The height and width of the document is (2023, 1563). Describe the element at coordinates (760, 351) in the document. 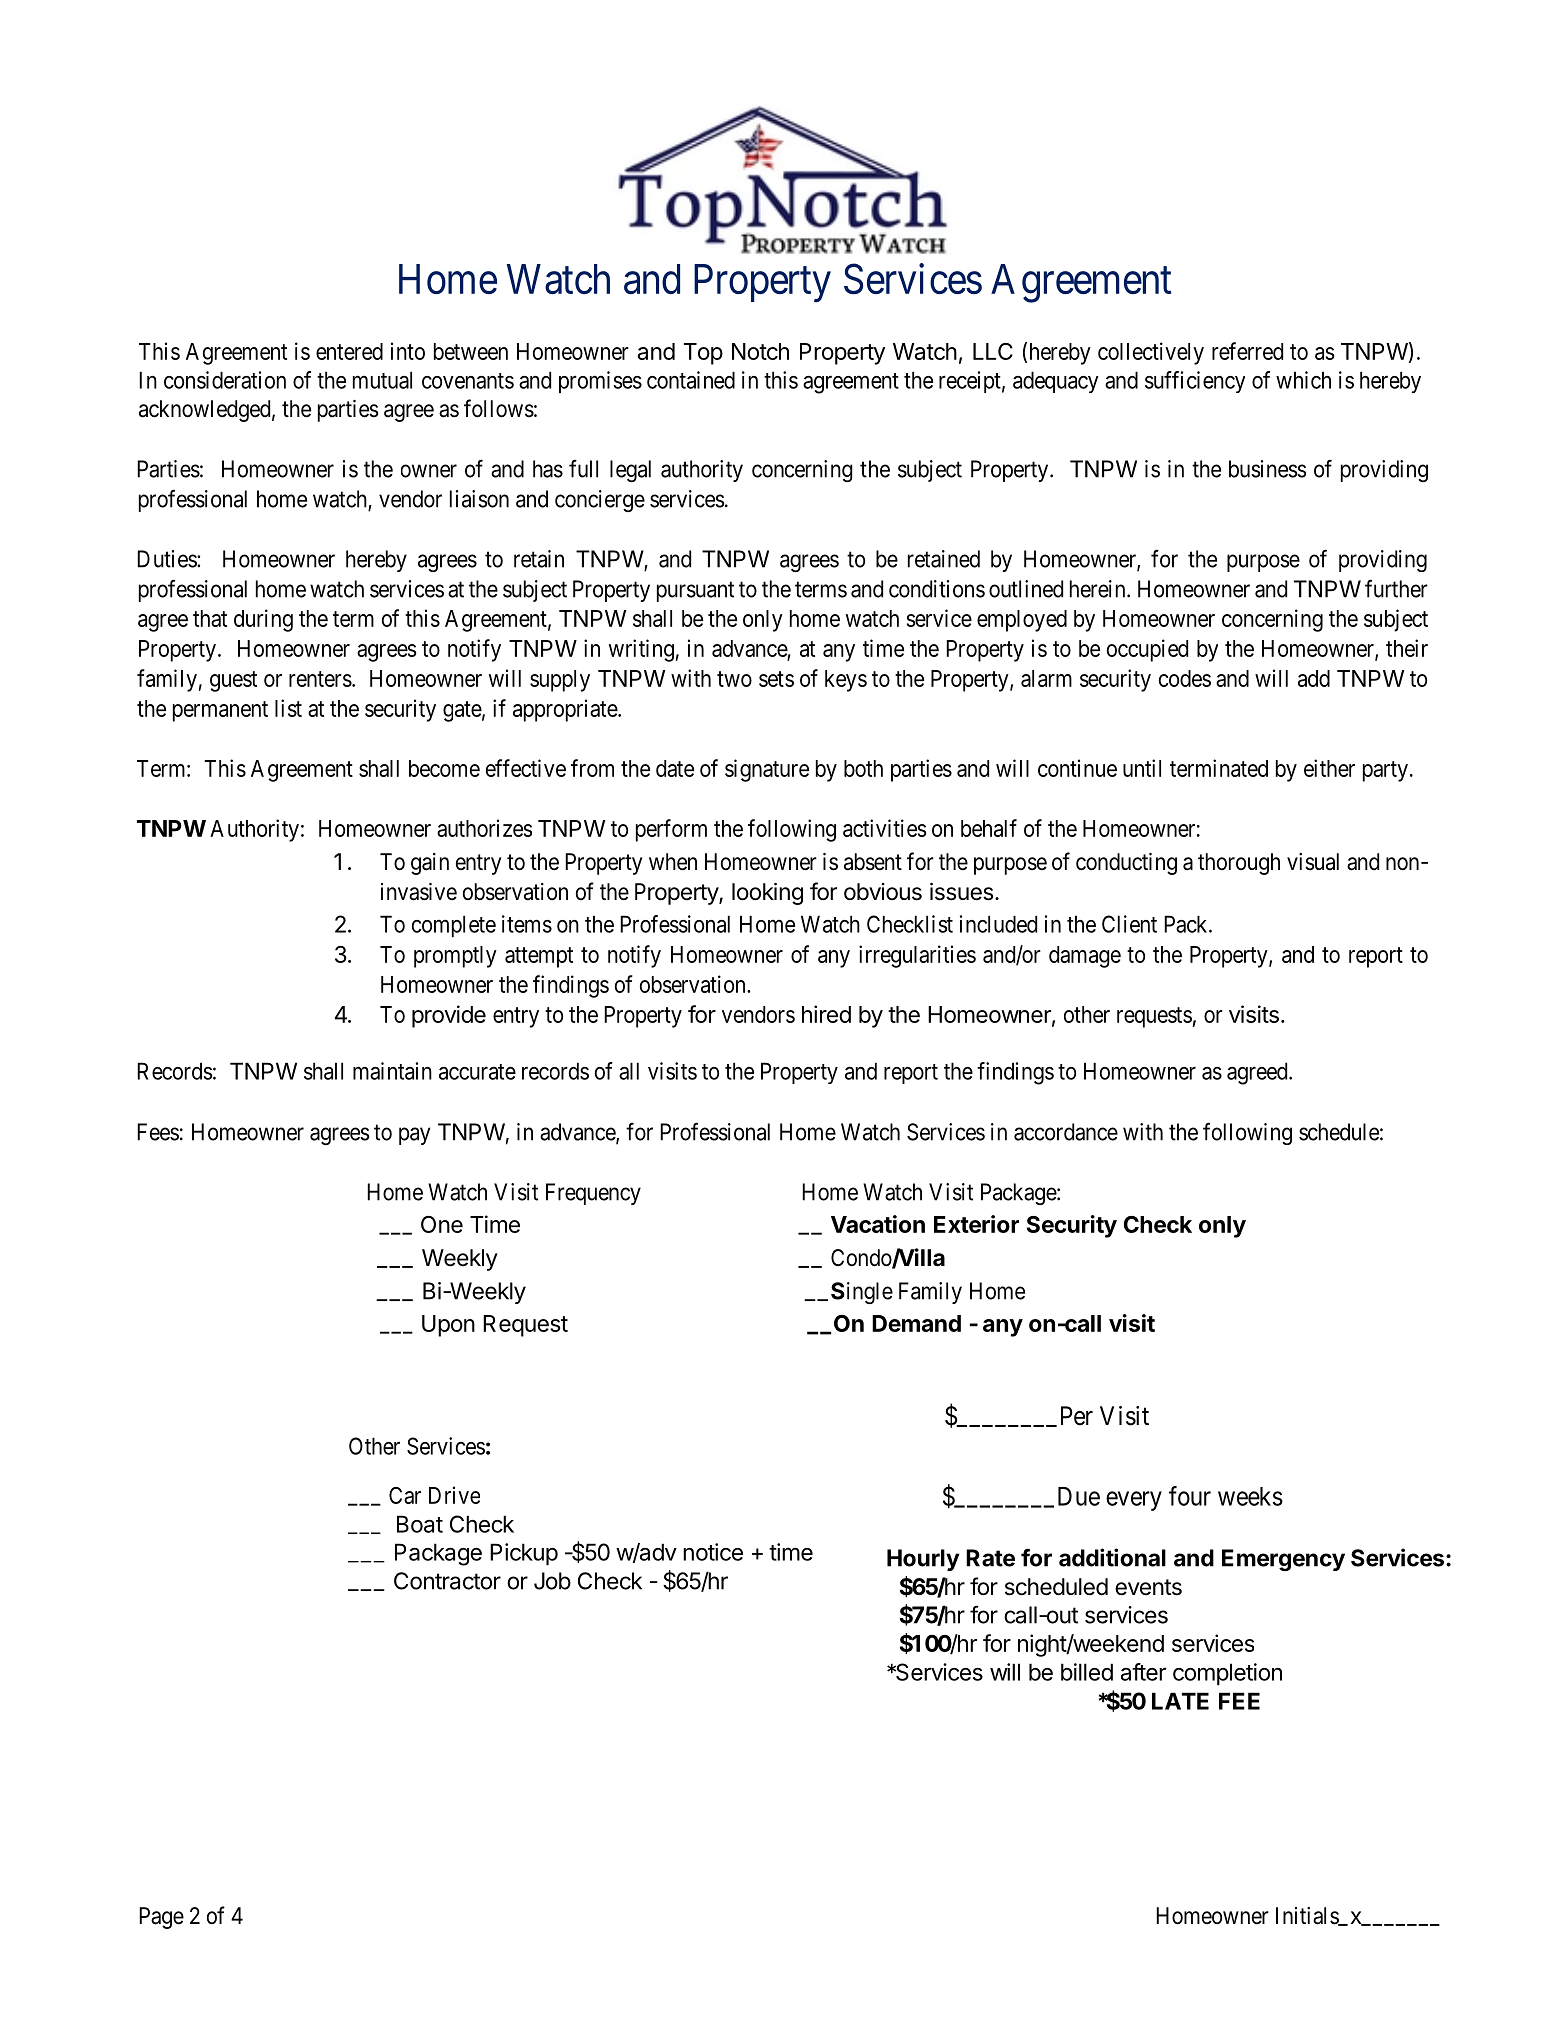

I see `Notch` at that location.
